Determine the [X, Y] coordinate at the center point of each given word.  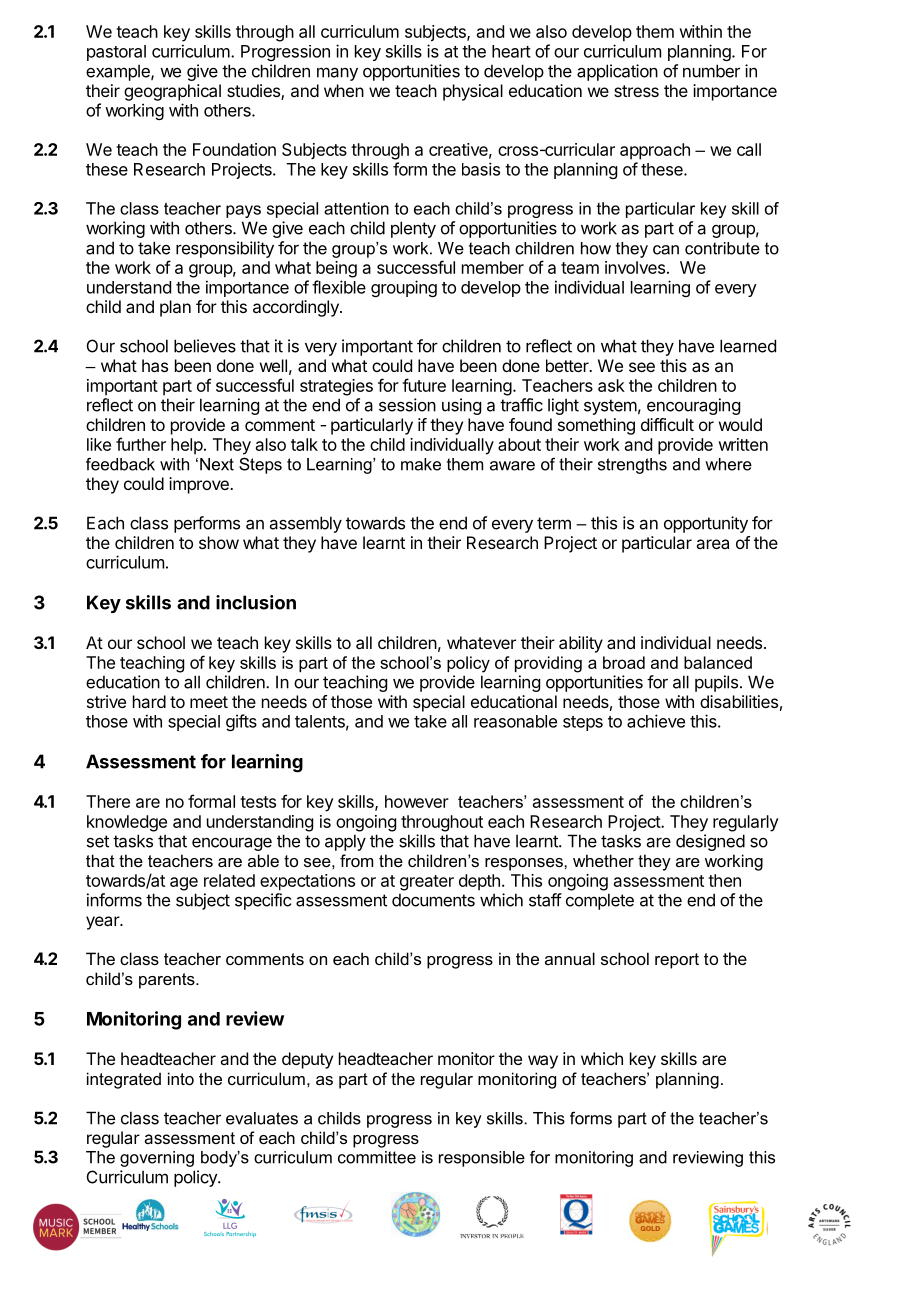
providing [548, 664]
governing [157, 1159]
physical [473, 92]
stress [636, 91]
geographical [172, 92]
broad [624, 662]
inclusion [256, 602]
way [543, 1062]
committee [377, 1157]
